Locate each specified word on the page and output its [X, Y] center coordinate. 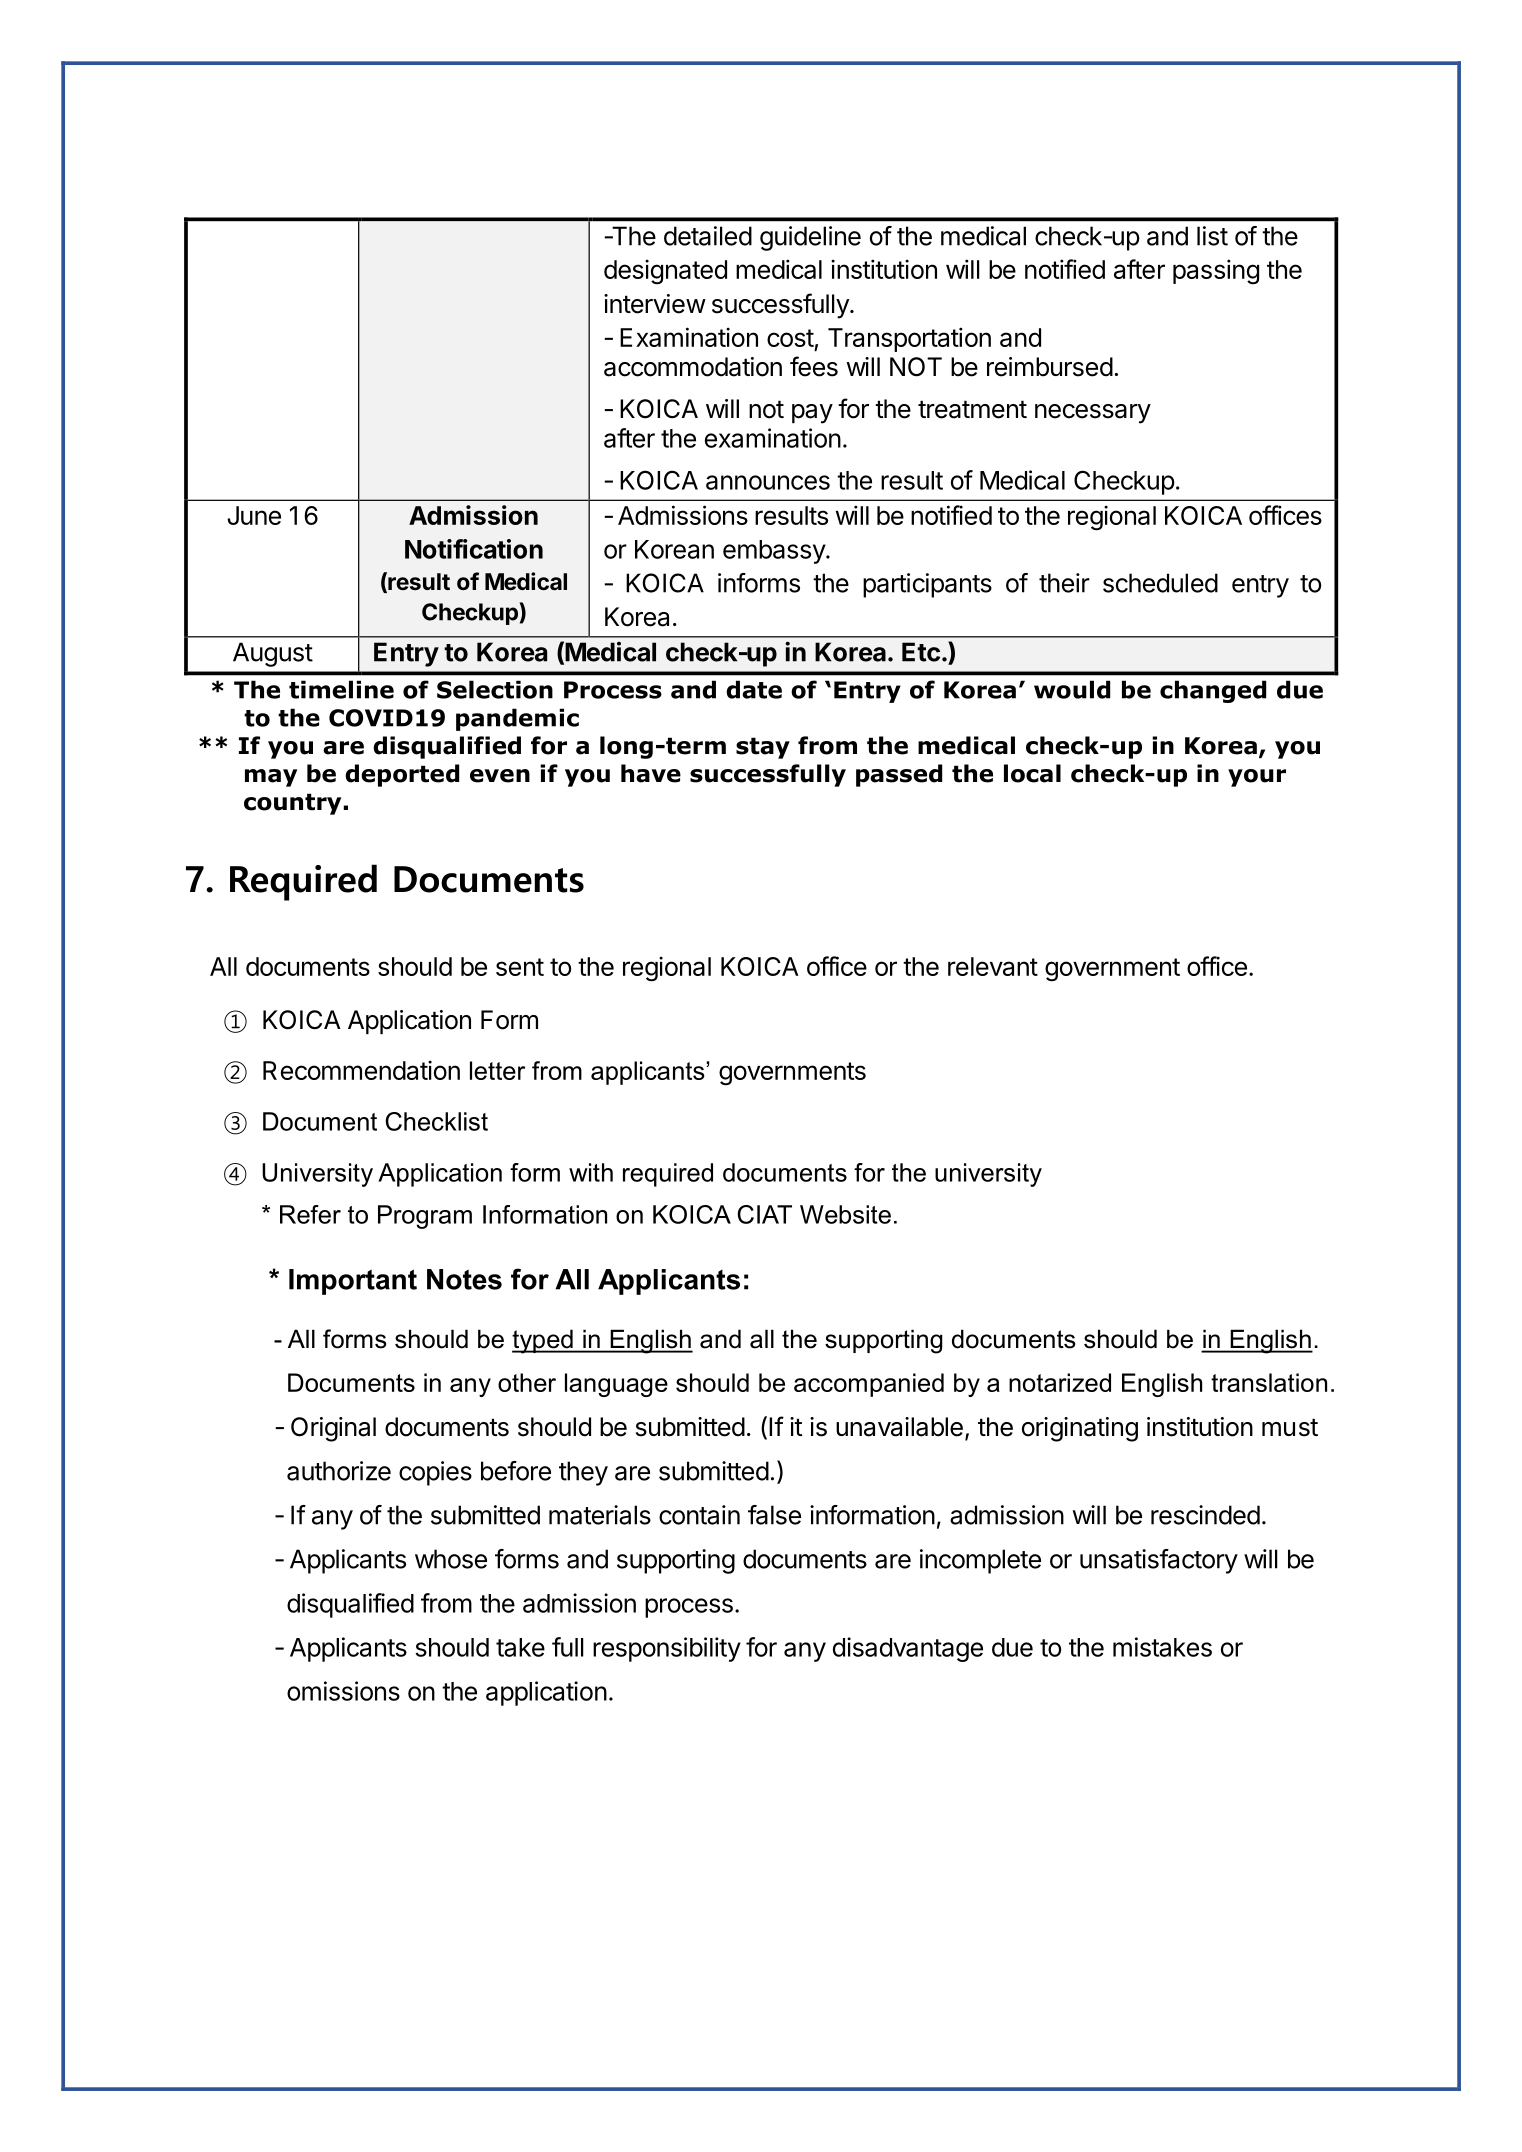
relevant [993, 966]
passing [1216, 272]
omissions [343, 1691]
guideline [810, 238]
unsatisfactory [1159, 1561]
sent [520, 967]
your [1257, 778]
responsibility [667, 1649]
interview [655, 304]
